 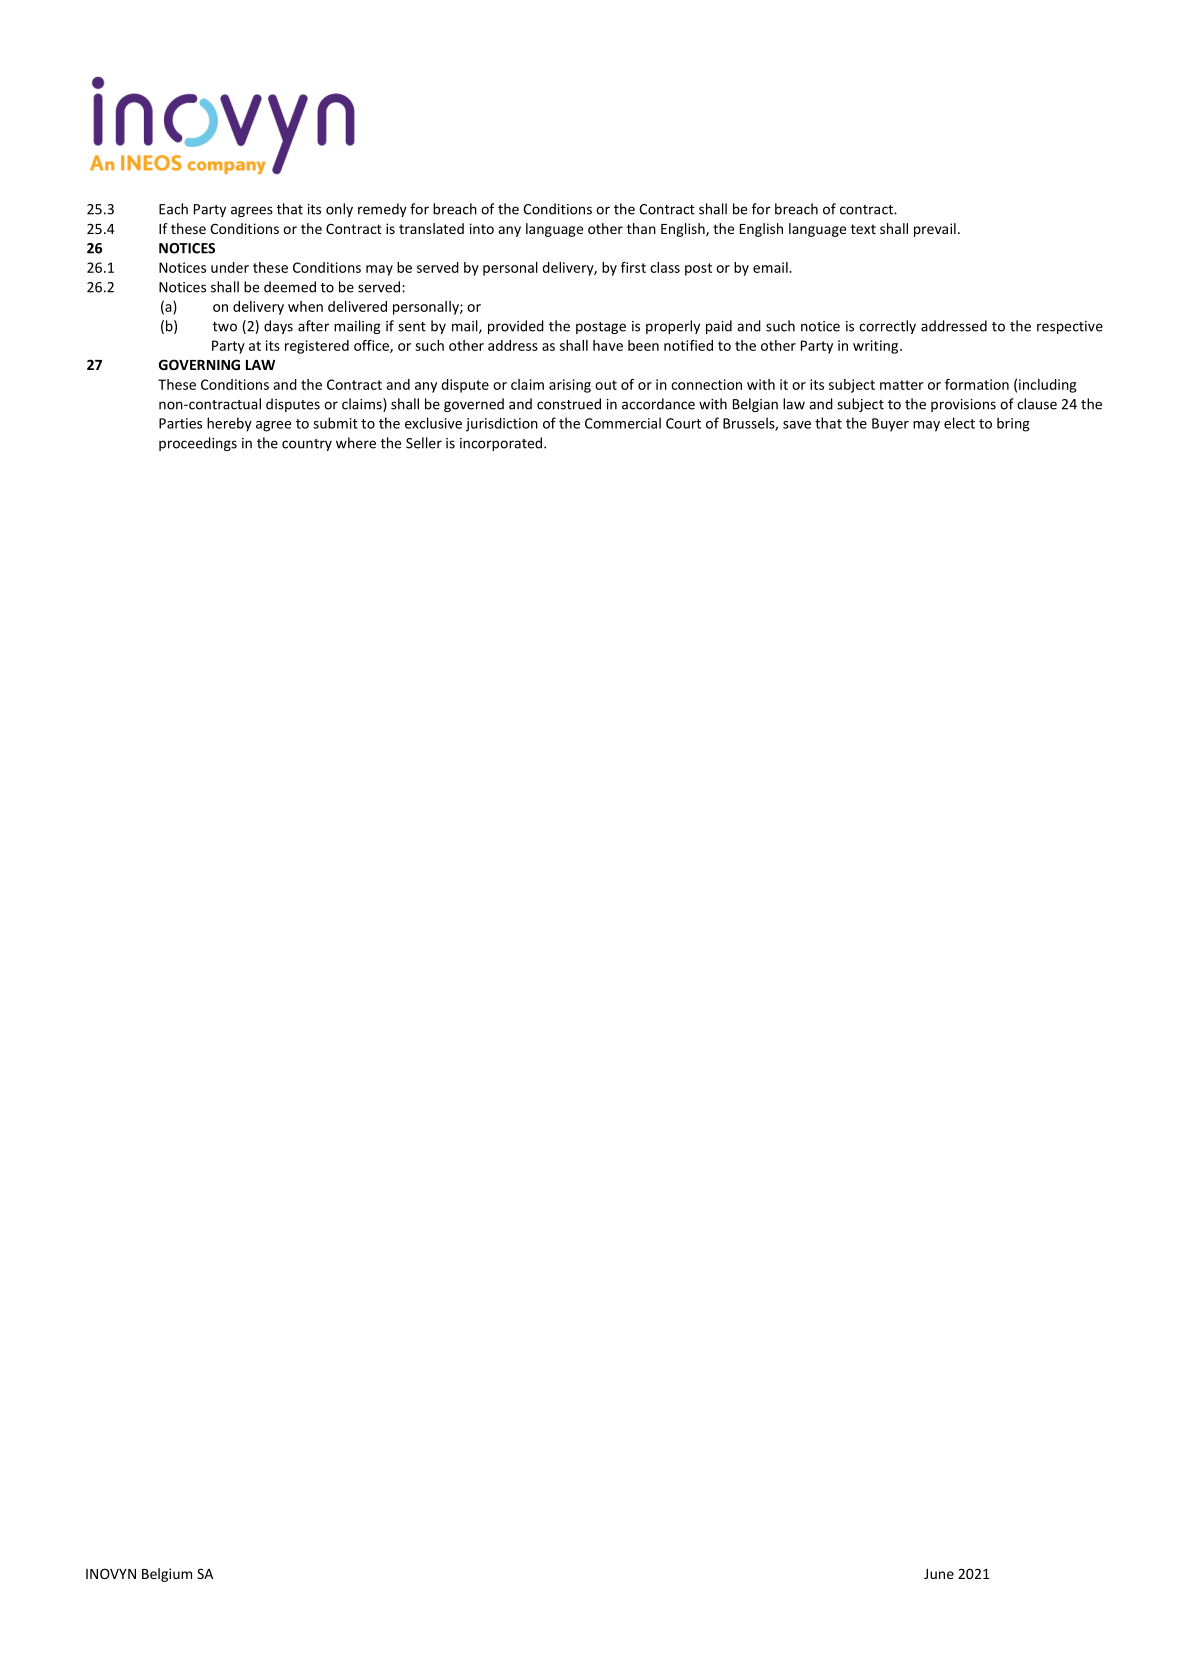 What do you see at coordinates (797, 425) in the document?
I see `save` at bounding box center [797, 425].
